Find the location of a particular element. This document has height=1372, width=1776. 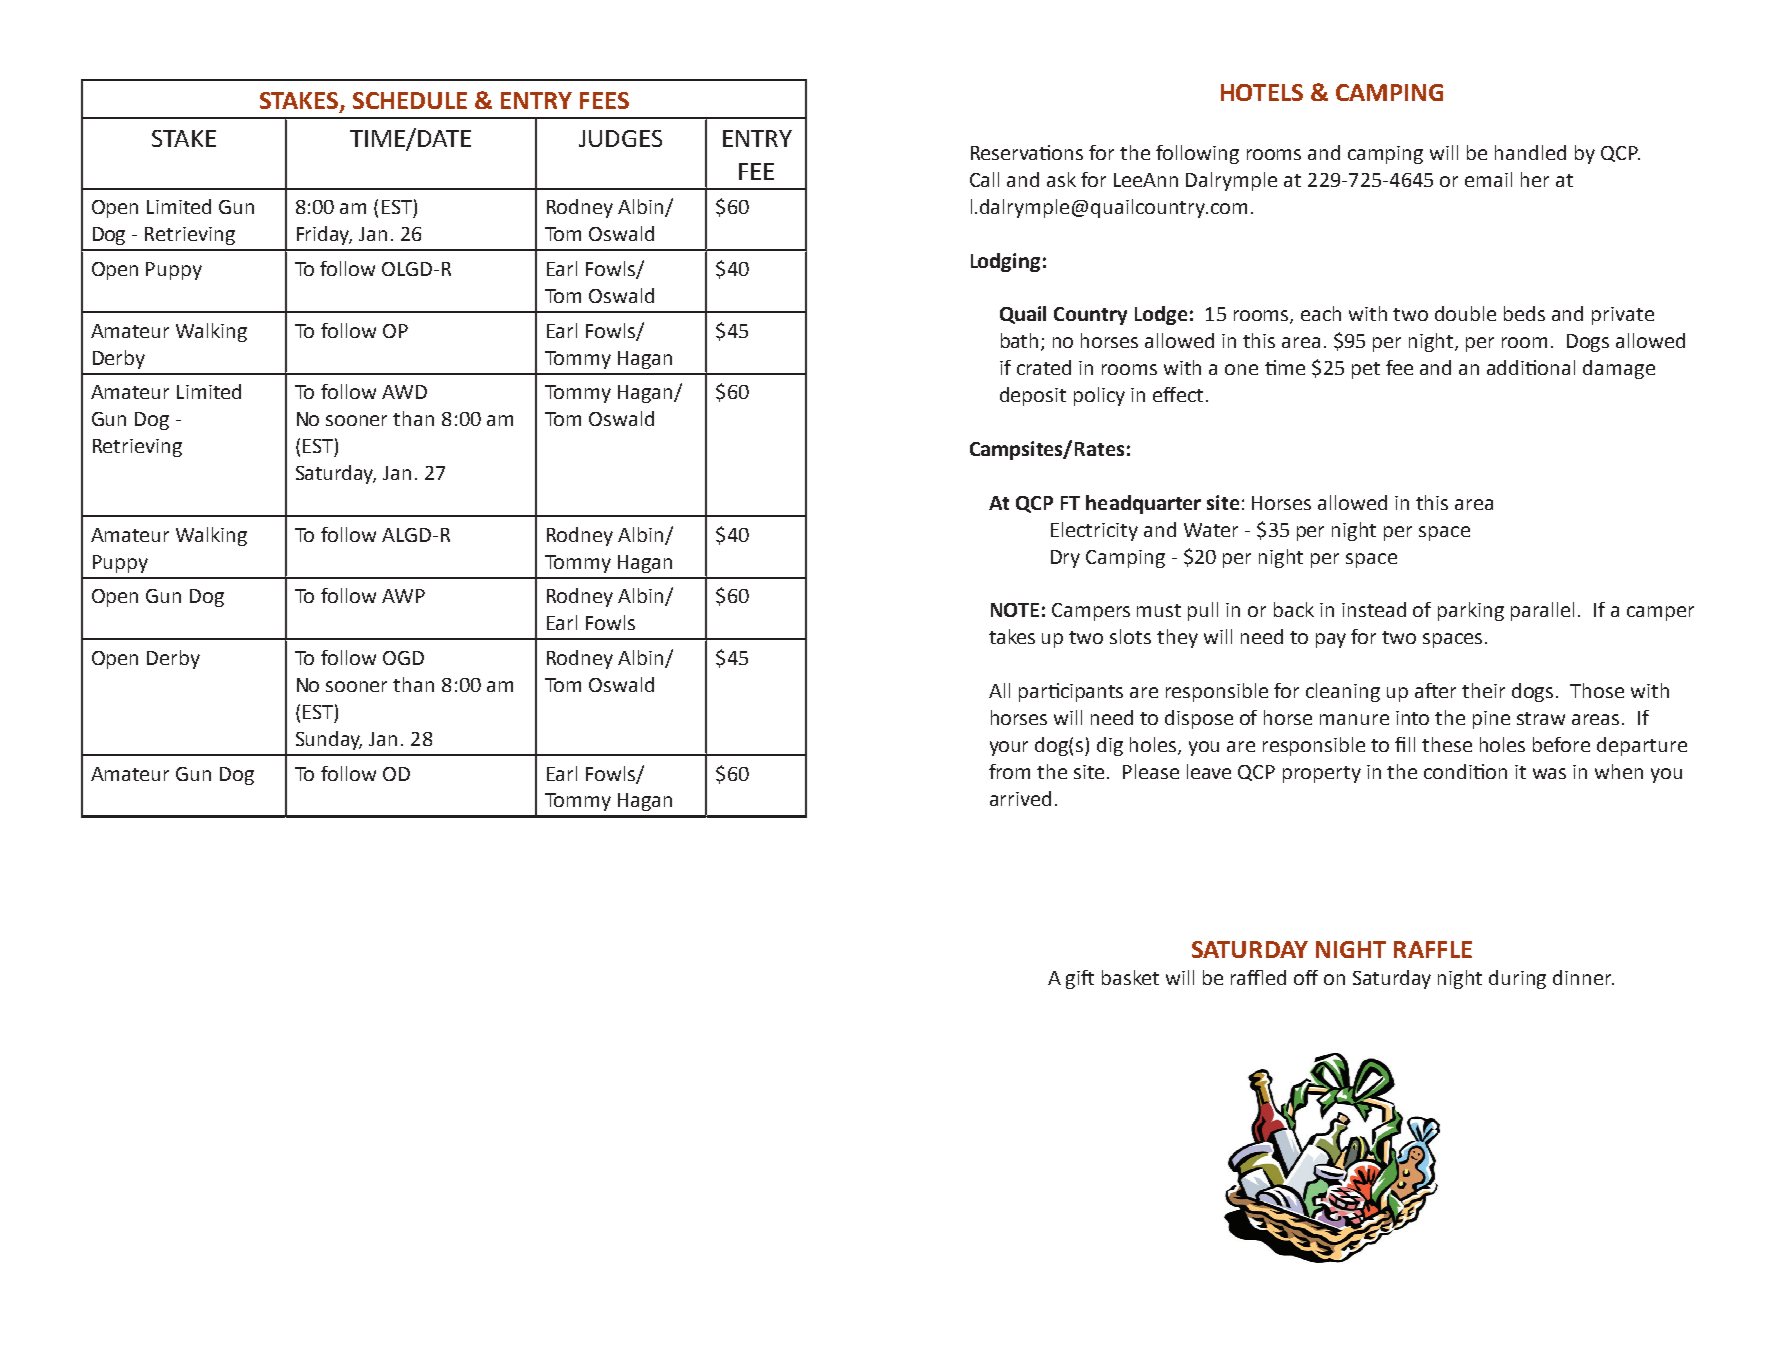

Dry is located at coordinates (1065, 559).
